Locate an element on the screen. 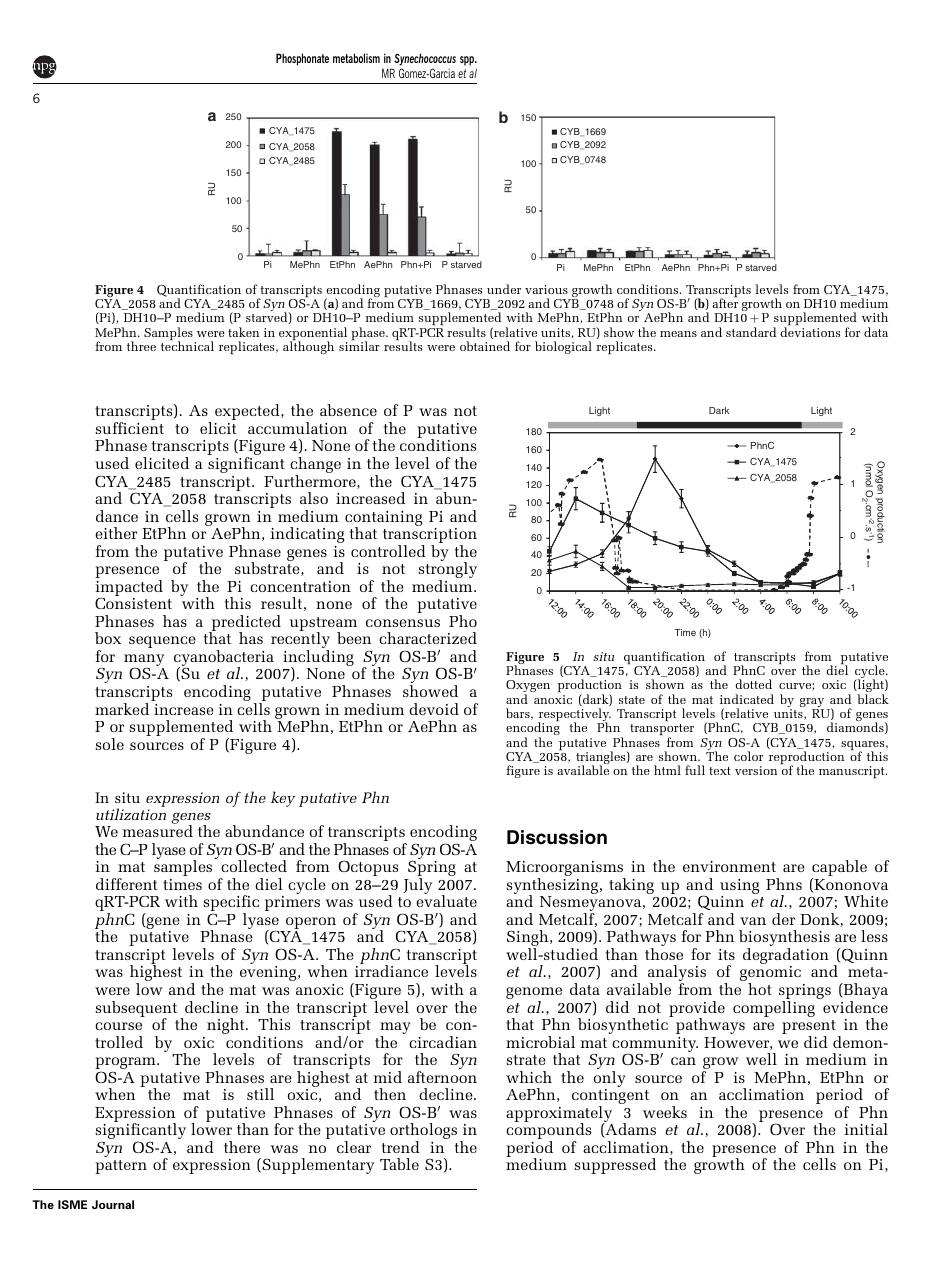  spp is located at coordinates (468, 61).
